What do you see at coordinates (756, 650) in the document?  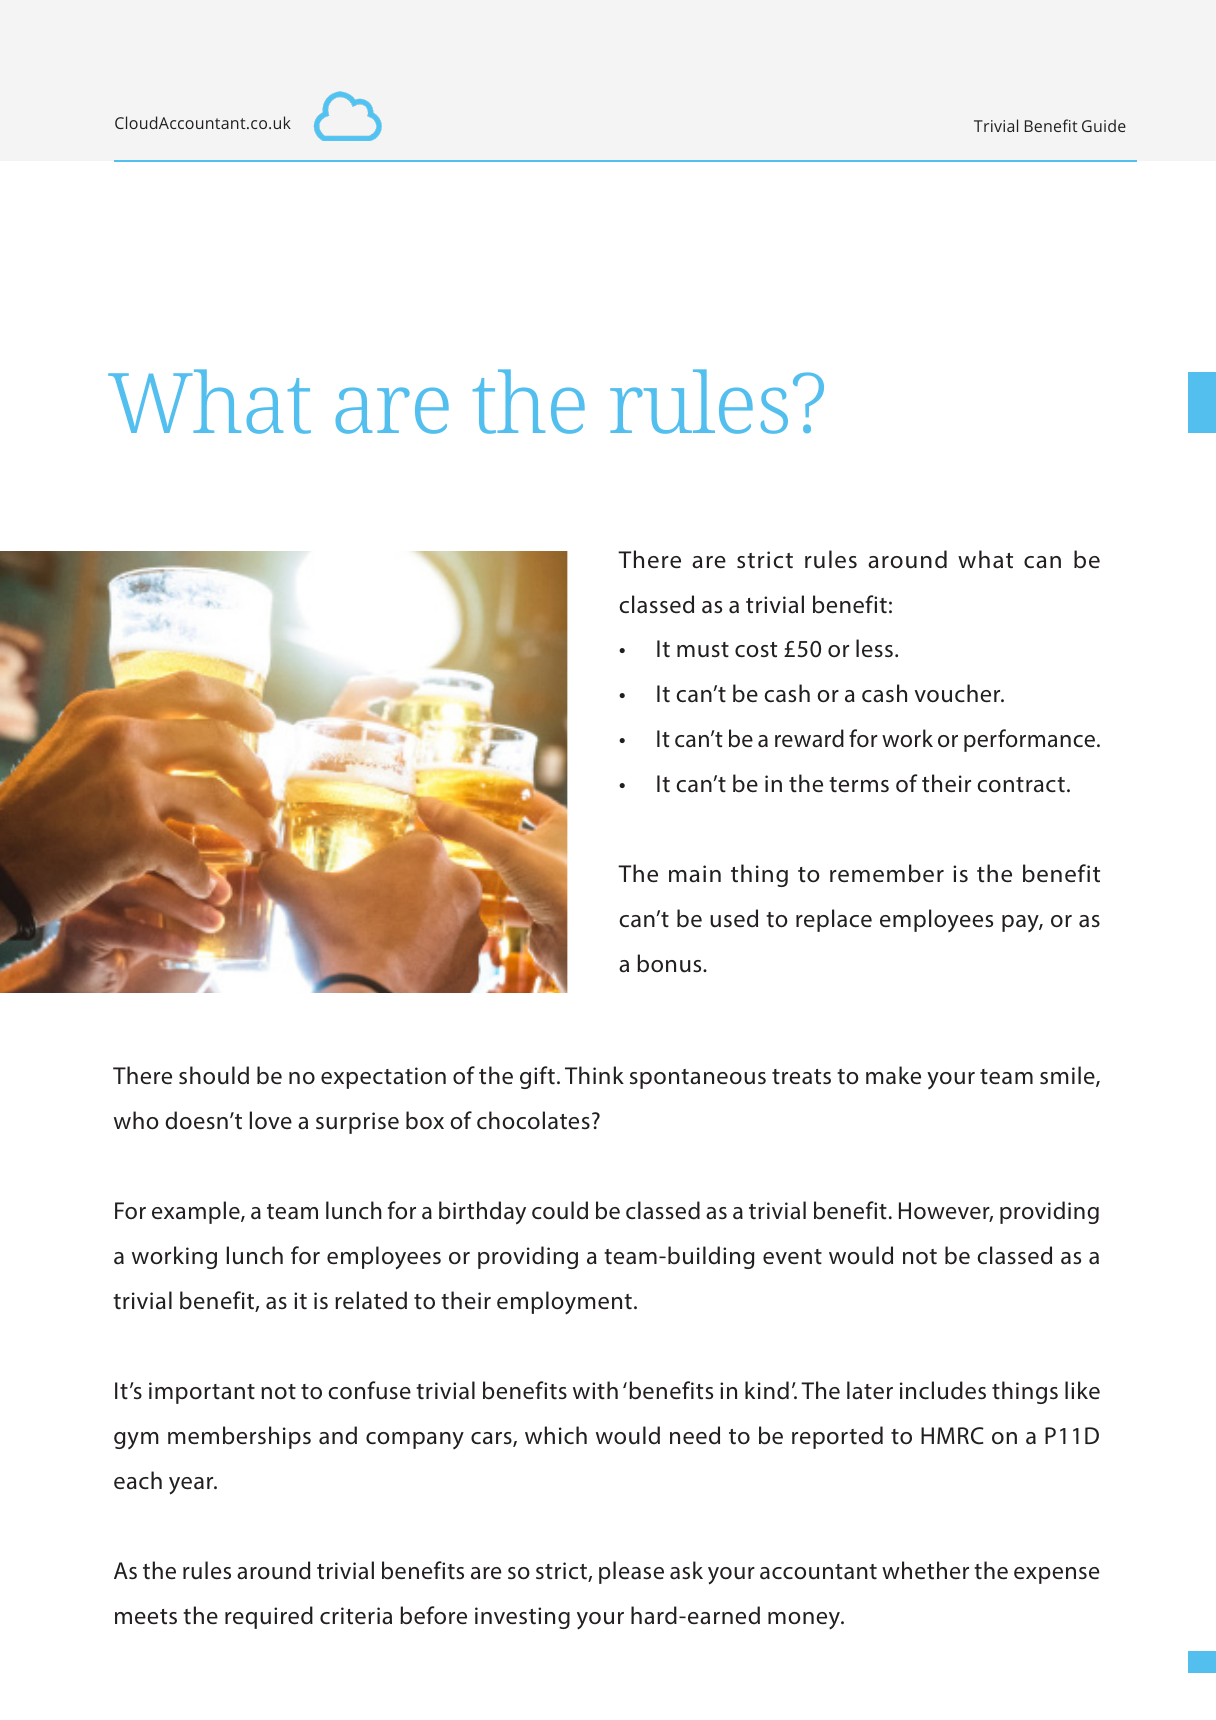 I see `cost` at bounding box center [756, 650].
